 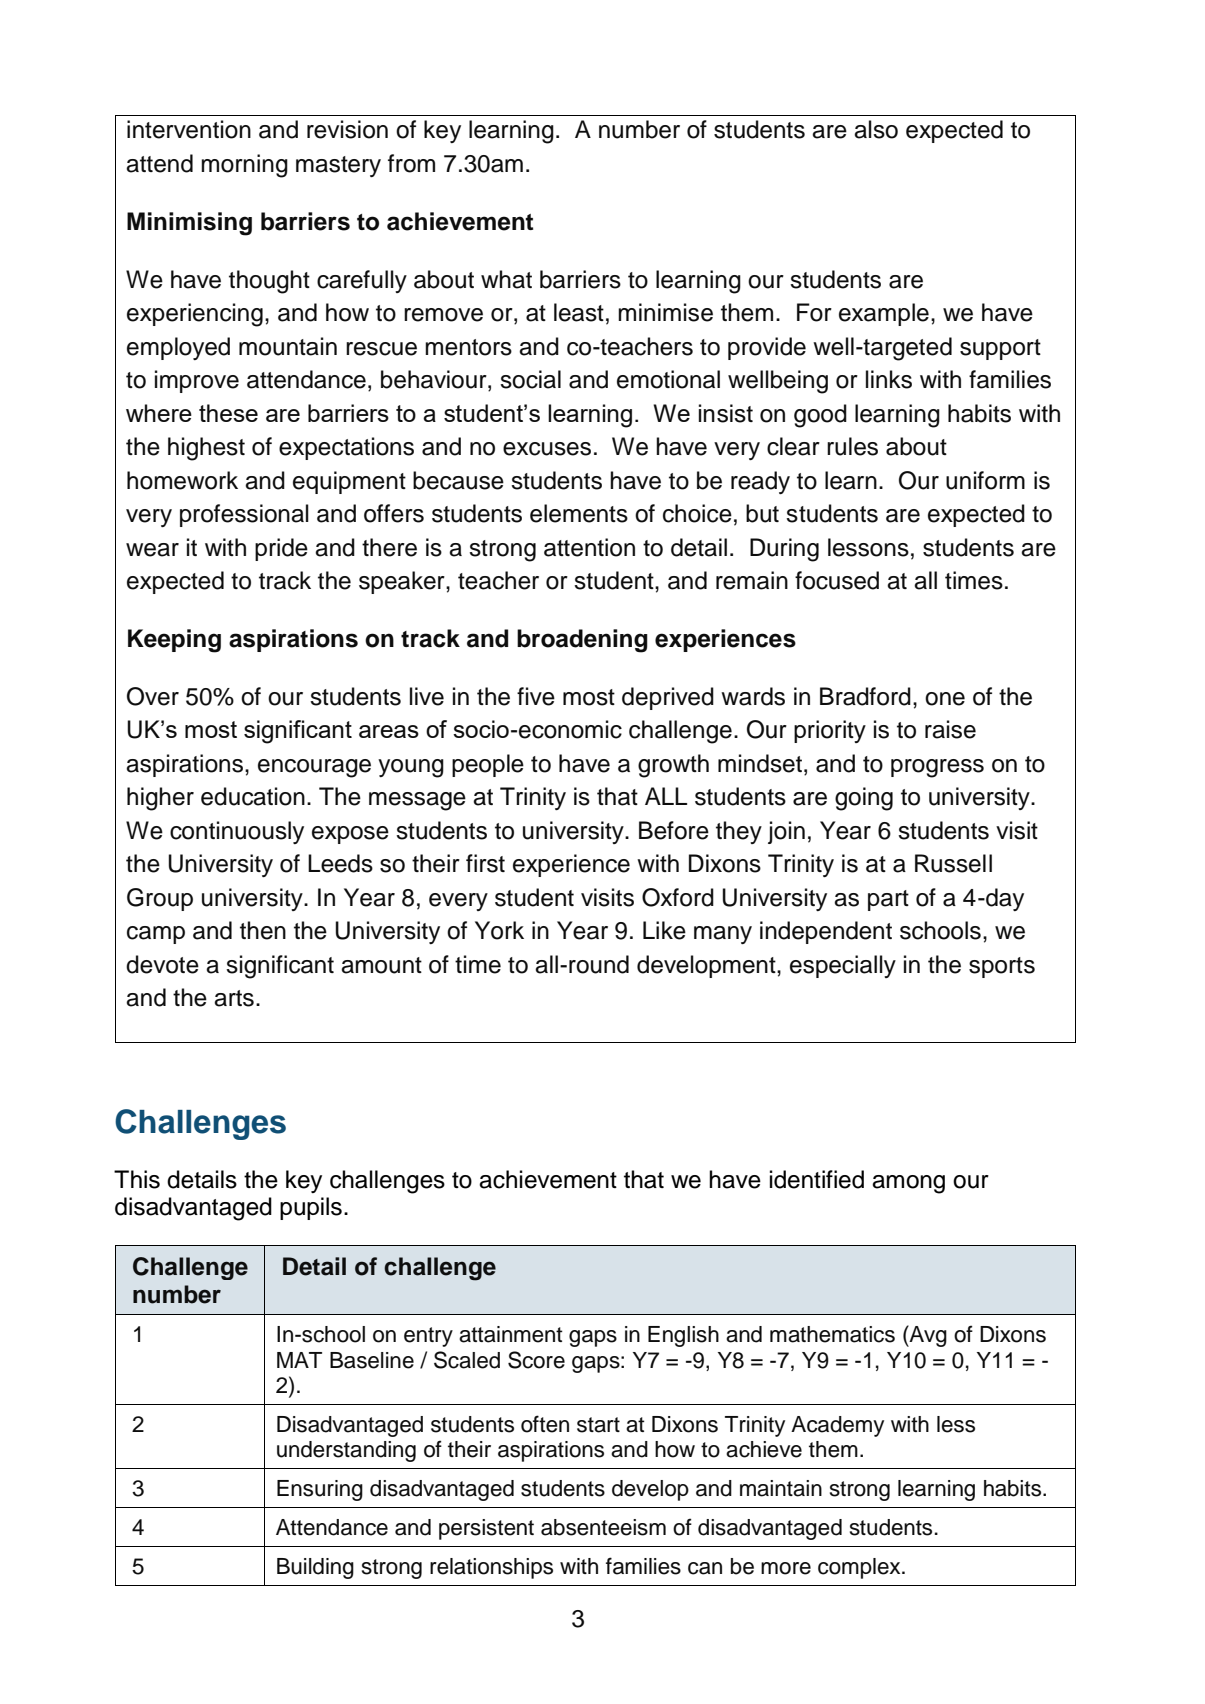 I want to click on morning, so click(x=244, y=166).
